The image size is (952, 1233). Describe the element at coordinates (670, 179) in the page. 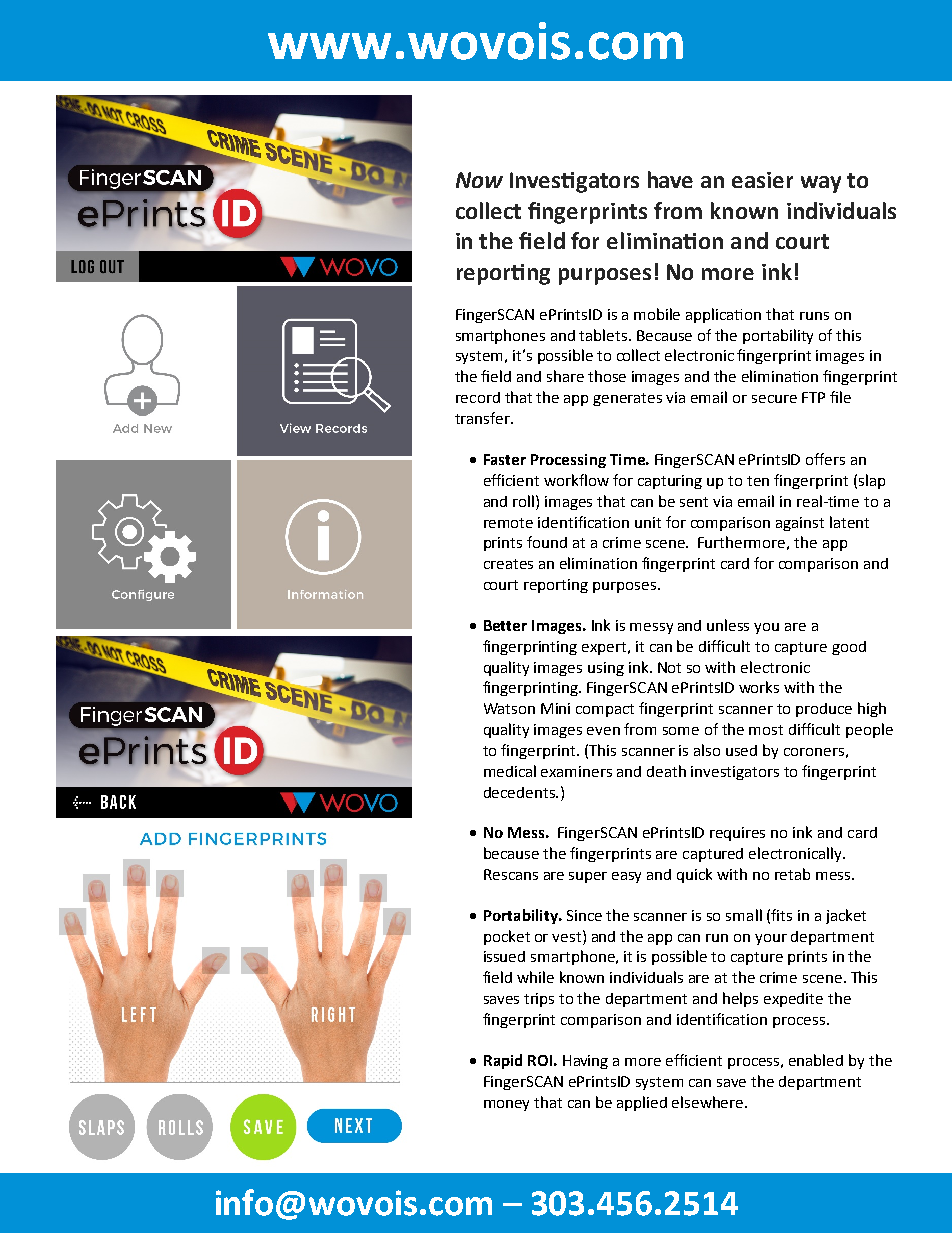

I see `have` at that location.
